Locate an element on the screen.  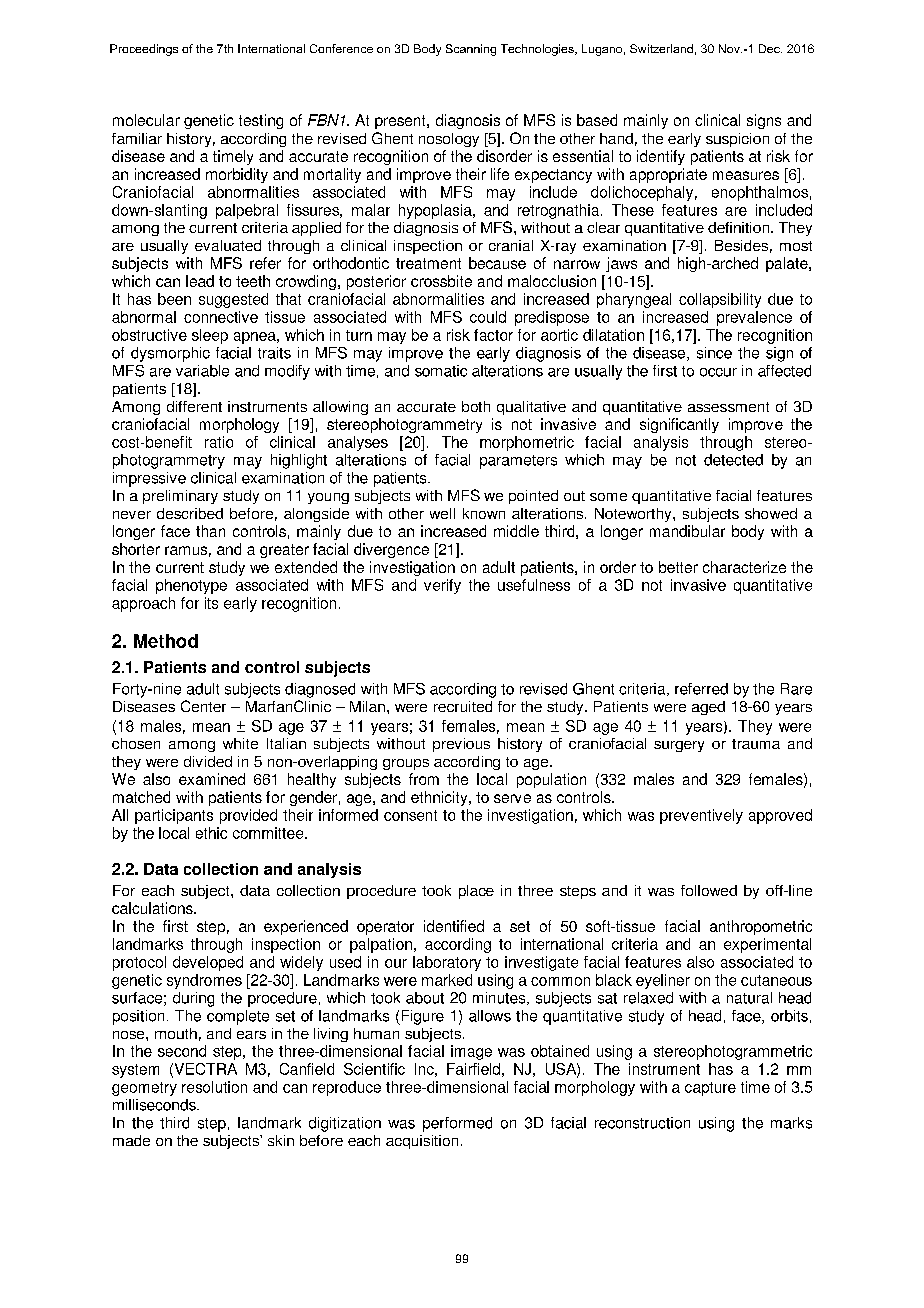
Scanning is located at coordinates (471, 50).
